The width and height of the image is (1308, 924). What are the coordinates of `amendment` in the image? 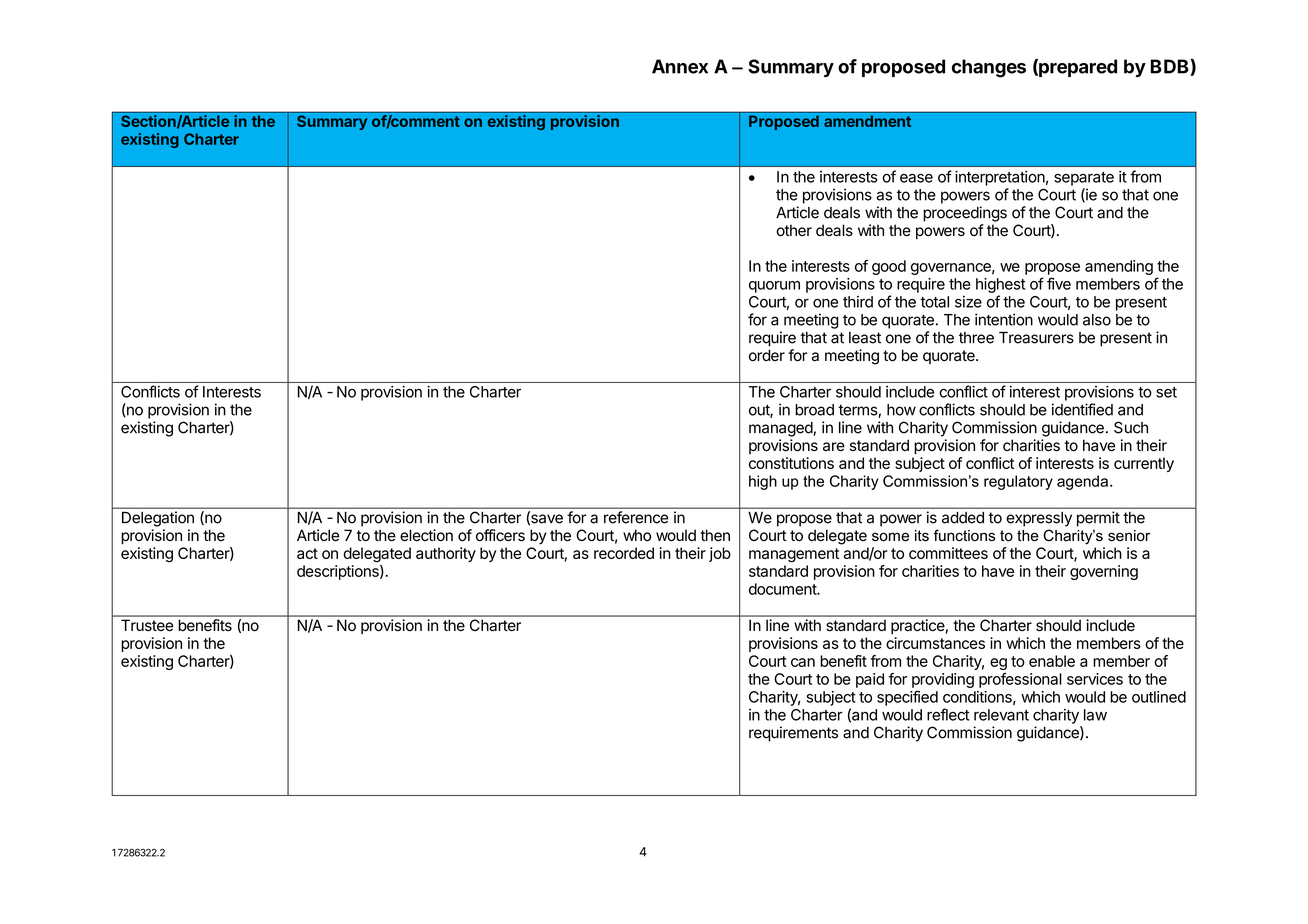 It's located at (867, 121).
